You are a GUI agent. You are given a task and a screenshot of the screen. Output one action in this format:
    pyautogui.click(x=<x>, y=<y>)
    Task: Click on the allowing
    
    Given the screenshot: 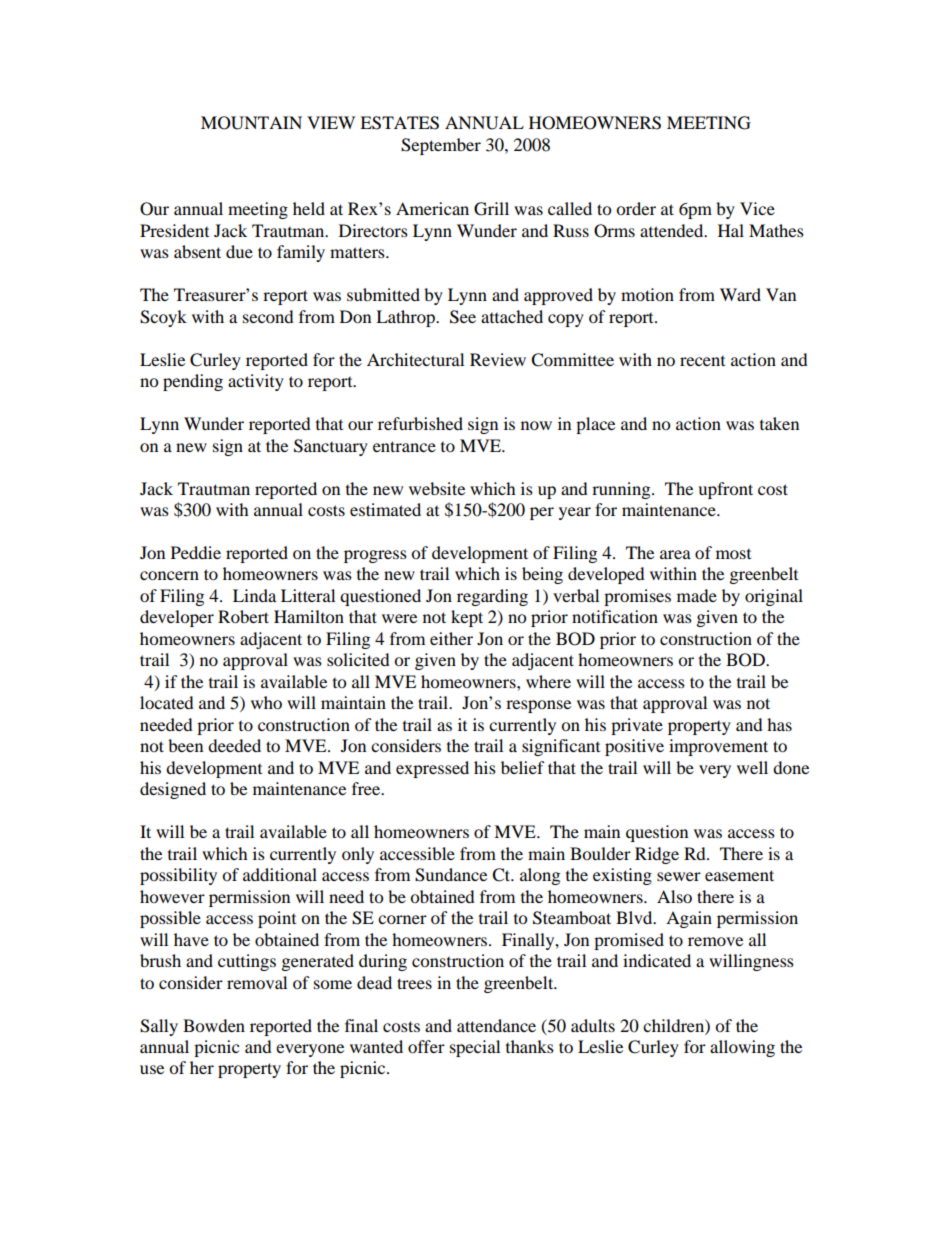 What is the action you would take?
    pyautogui.click(x=742, y=1048)
